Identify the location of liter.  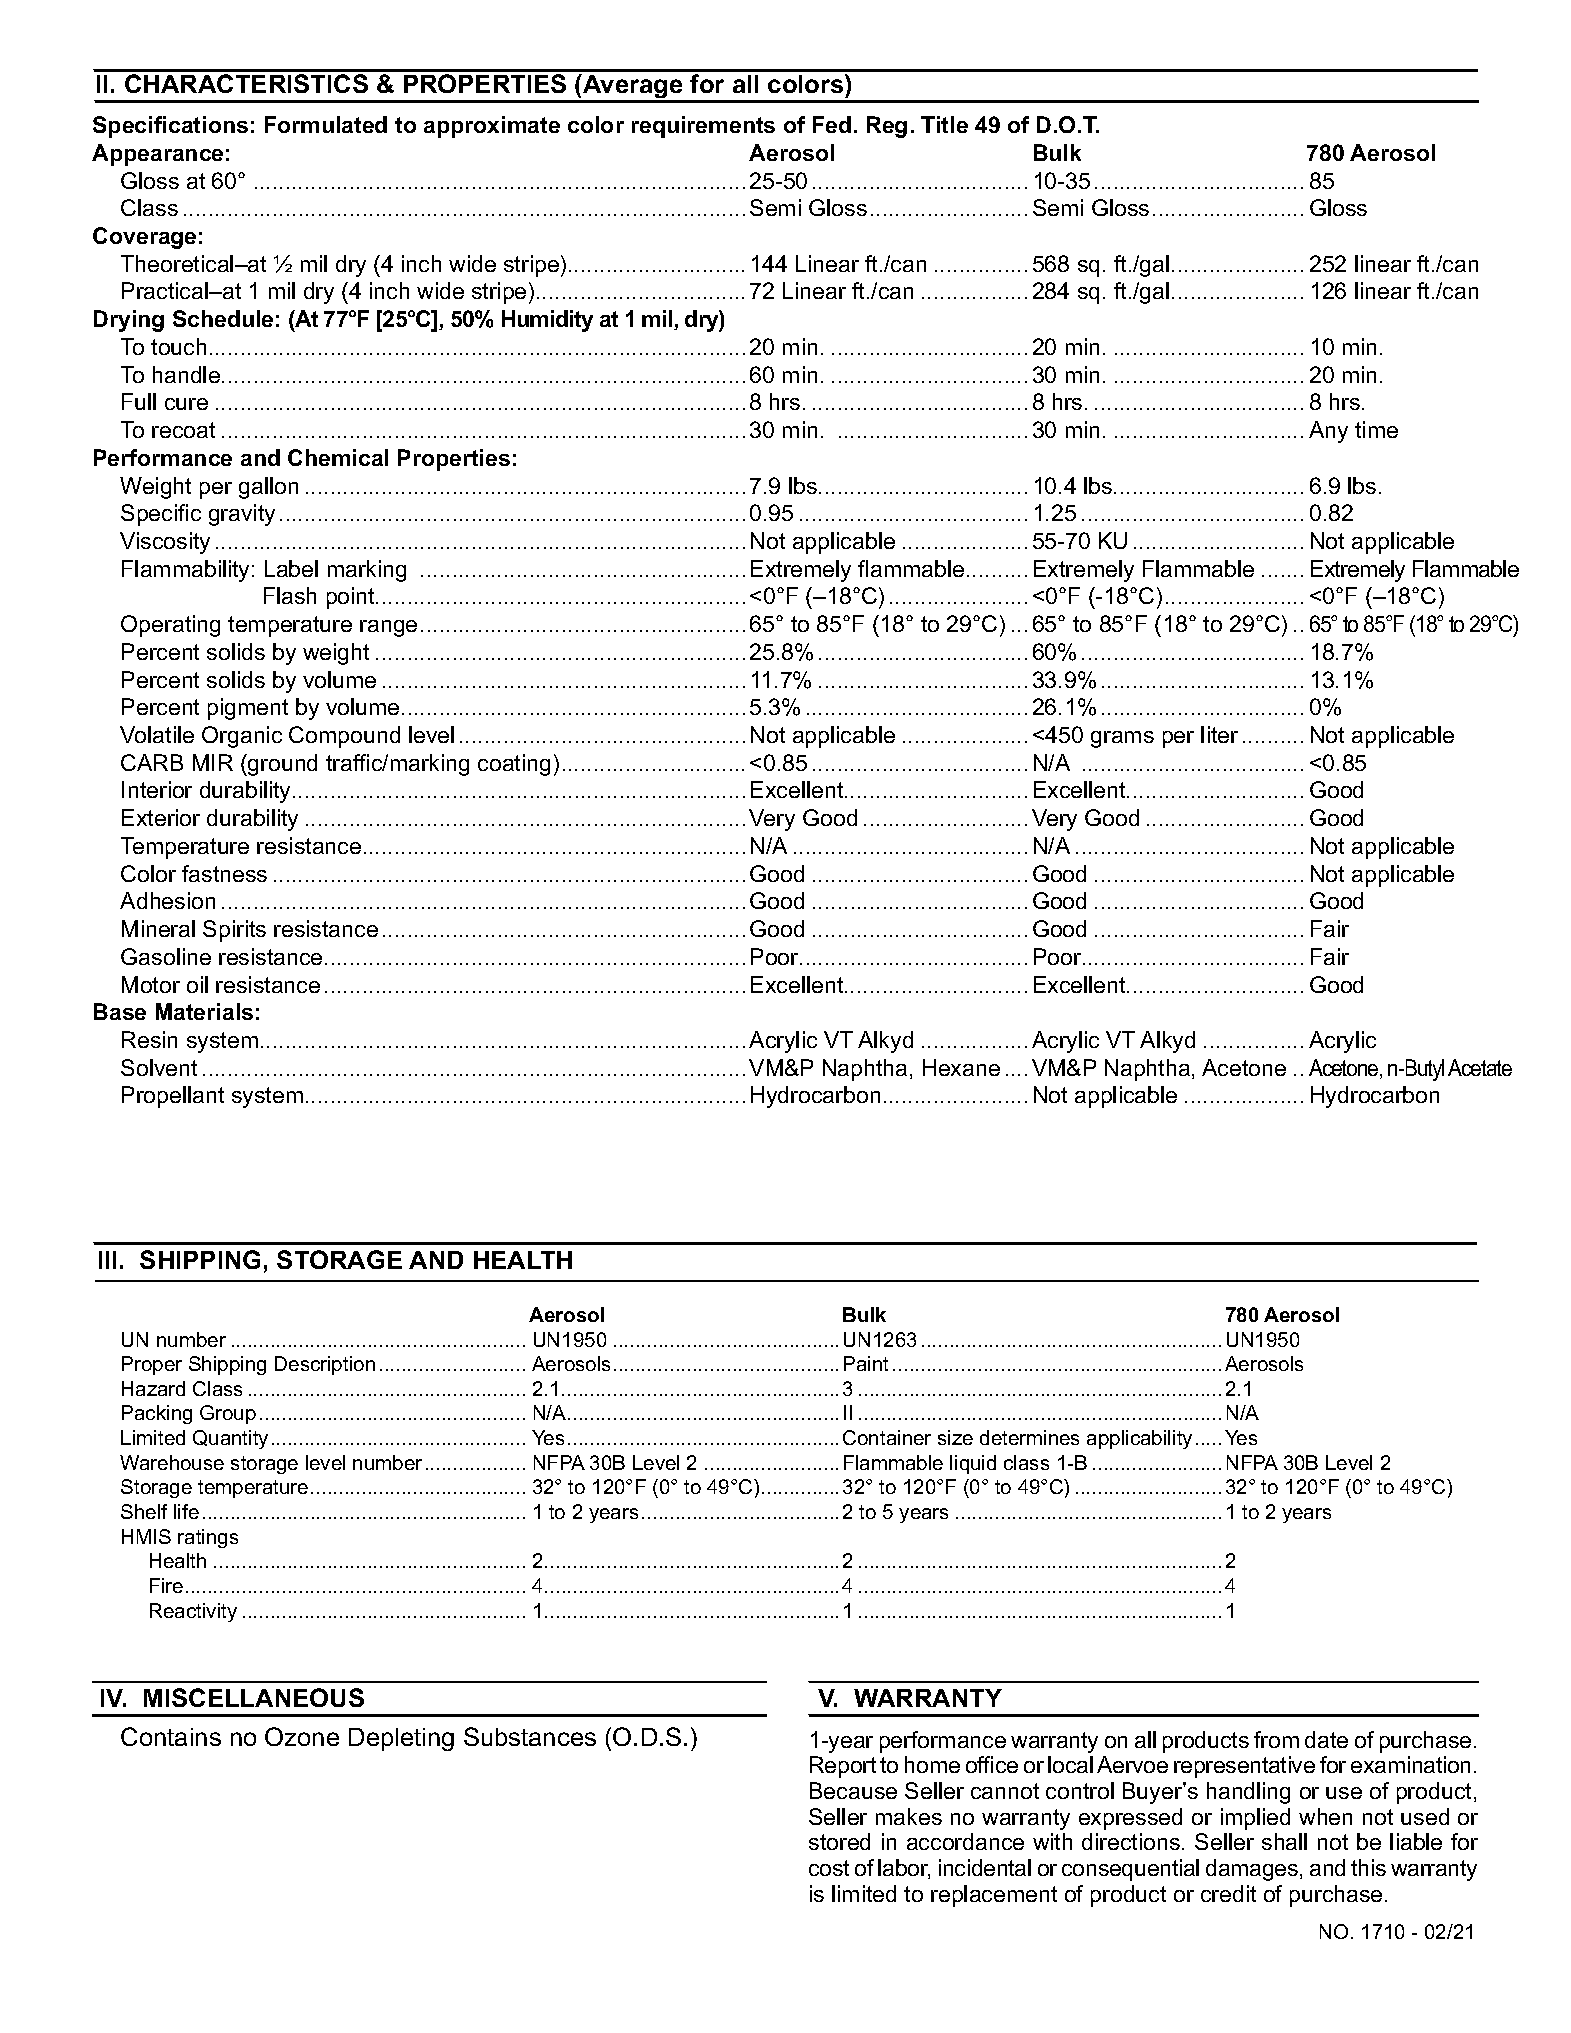
(1219, 734).
